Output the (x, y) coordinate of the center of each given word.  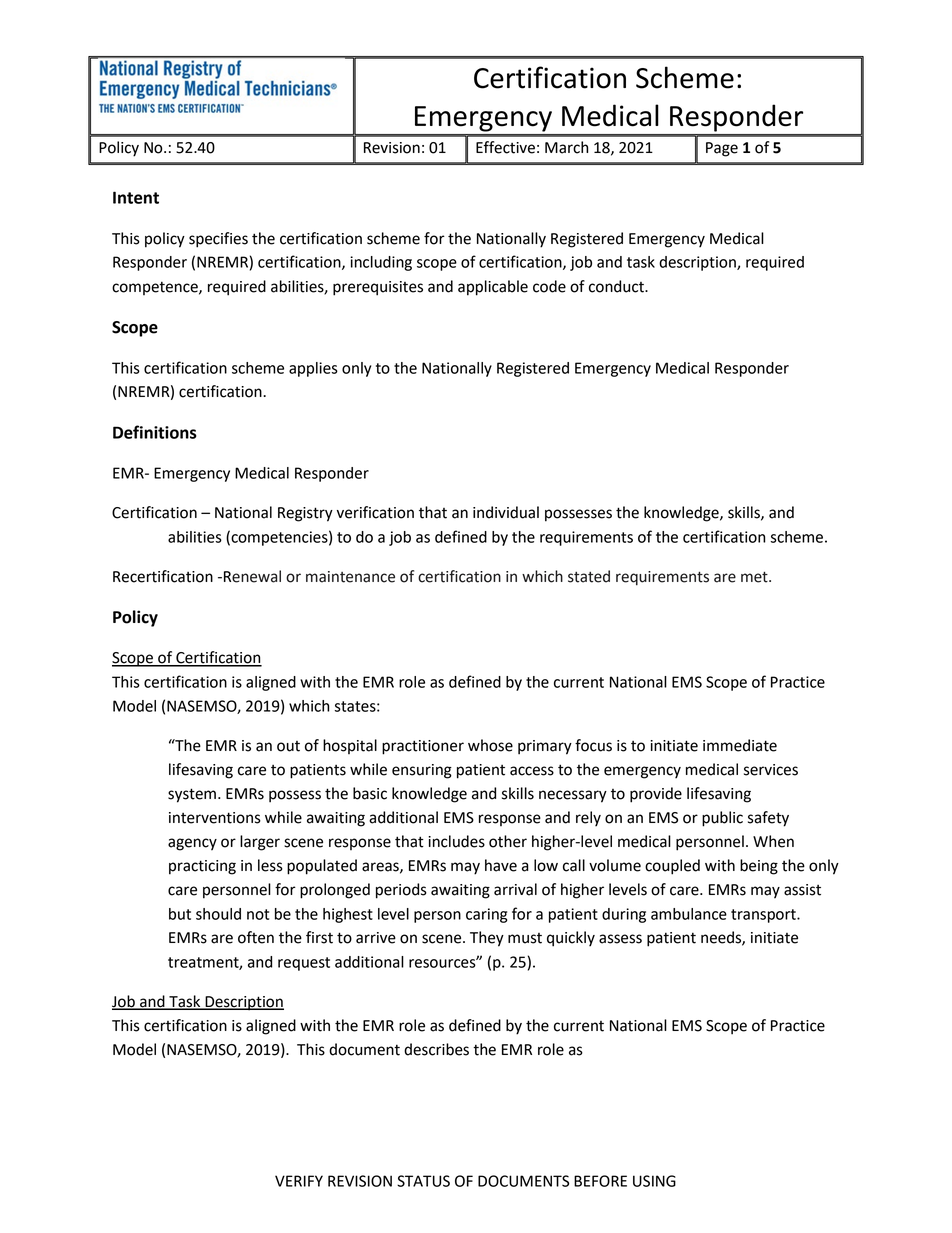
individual (506, 512)
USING (654, 1181)
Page (722, 149)
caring (486, 915)
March (566, 147)
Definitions (155, 432)
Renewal (252, 576)
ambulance (689, 914)
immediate (740, 745)
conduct (617, 286)
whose (490, 745)
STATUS (423, 1181)
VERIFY (299, 1181)
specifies (218, 240)
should (218, 914)
